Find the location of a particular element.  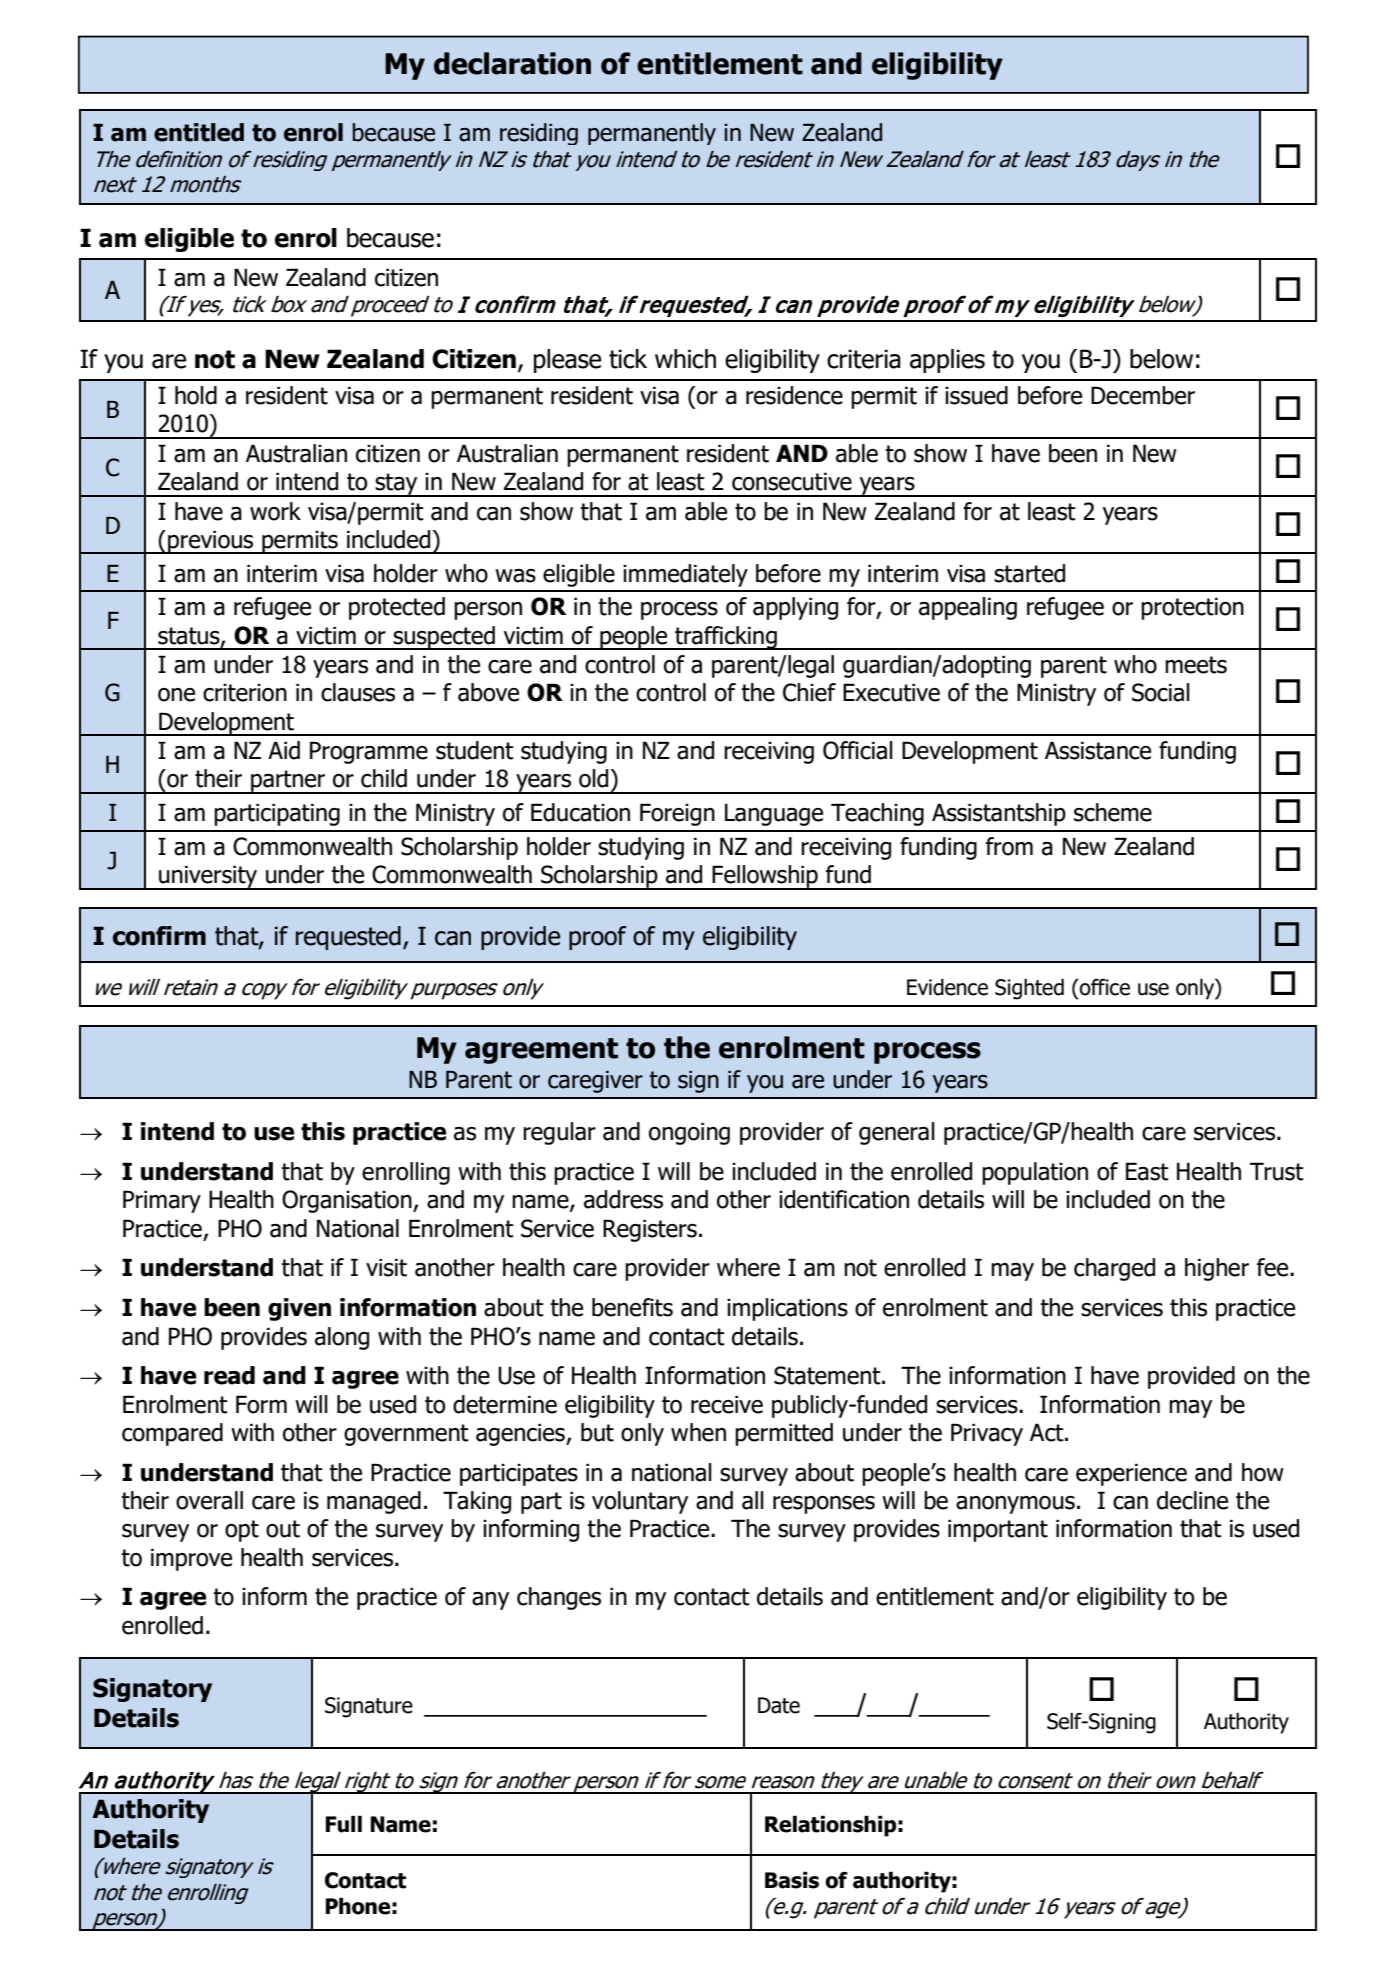

university is located at coordinates (208, 877).
